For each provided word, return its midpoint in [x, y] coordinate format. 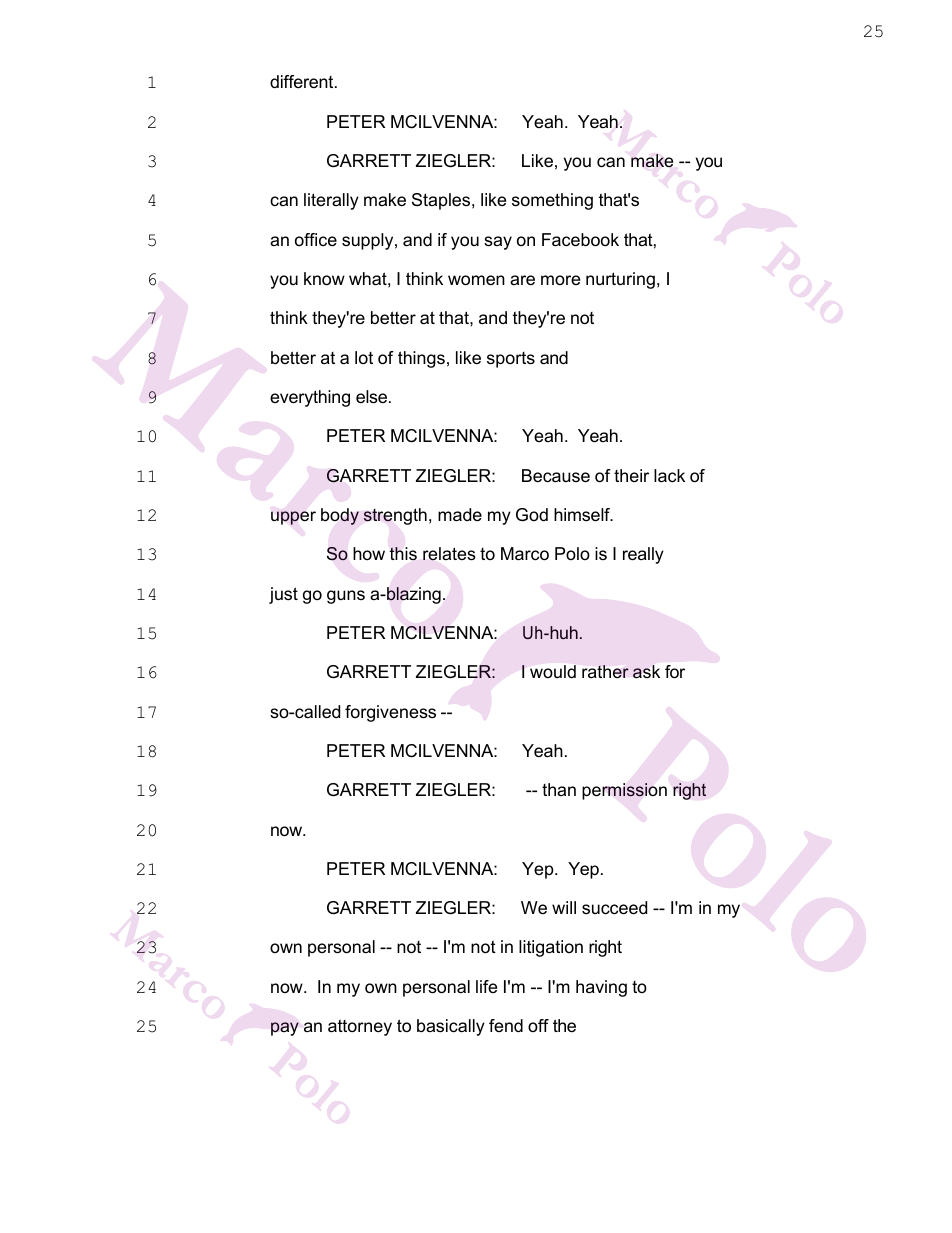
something [552, 201]
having [601, 988]
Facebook [580, 240]
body [340, 516]
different [303, 81]
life [486, 986]
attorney [360, 1027]
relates [449, 554]
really [643, 555]
